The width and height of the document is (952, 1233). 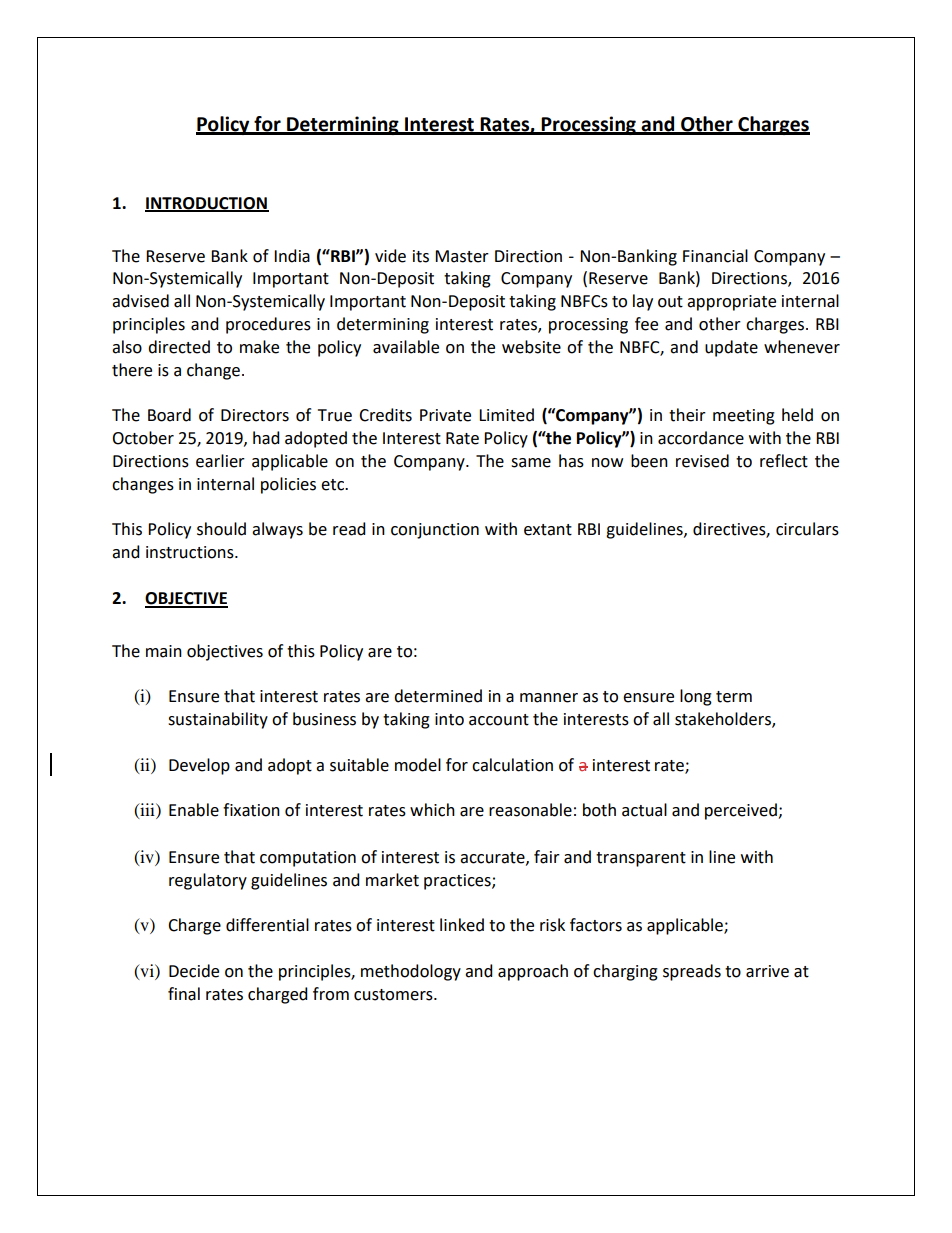 I want to click on into, so click(x=449, y=719).
